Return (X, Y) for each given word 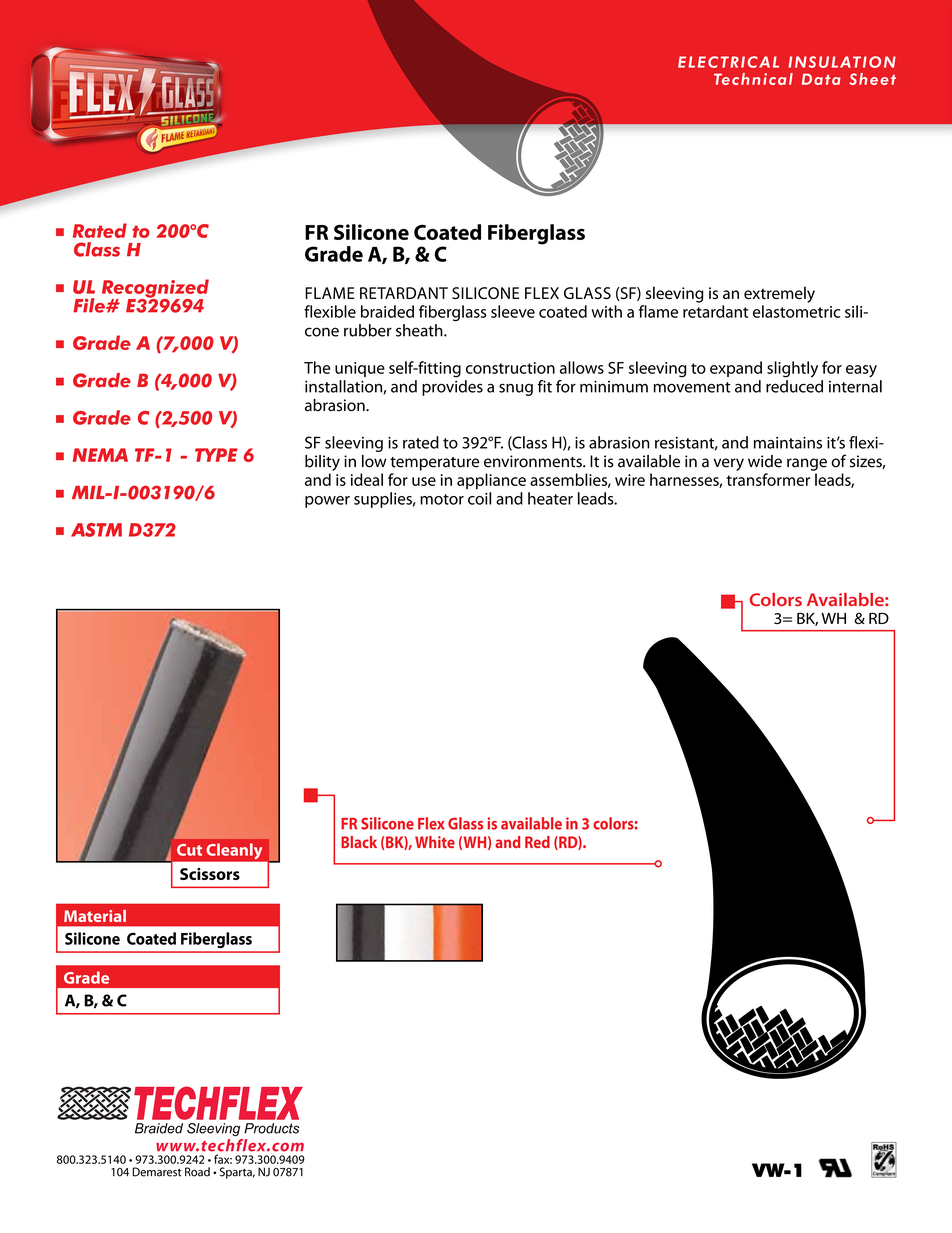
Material (95, 916)
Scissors (210, 874)
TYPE (216, 455)
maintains (788, 443)
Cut (189, 850)
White (435, 842)
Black (359, 842)
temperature (434, 464)
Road (197, 1172)
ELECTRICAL (728, 62)
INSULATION (842, 62)
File (90, 305)
